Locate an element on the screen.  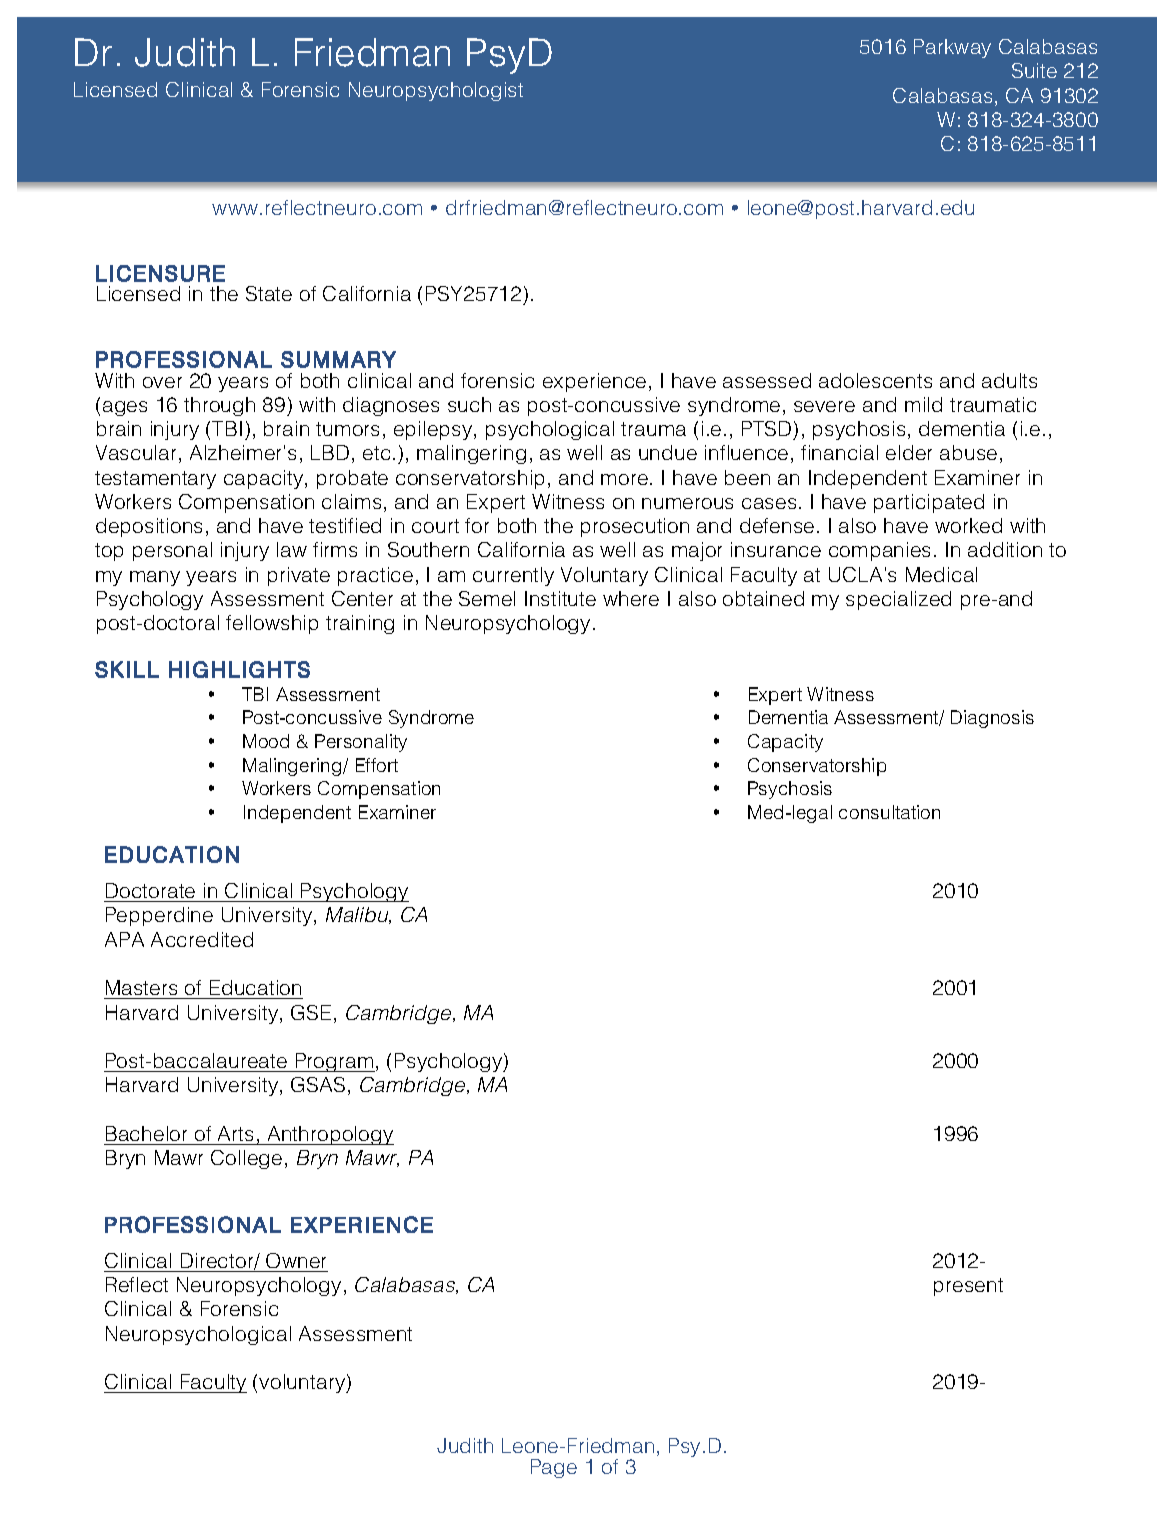
Neuropsychologist is located at coordinates (436, 91).
